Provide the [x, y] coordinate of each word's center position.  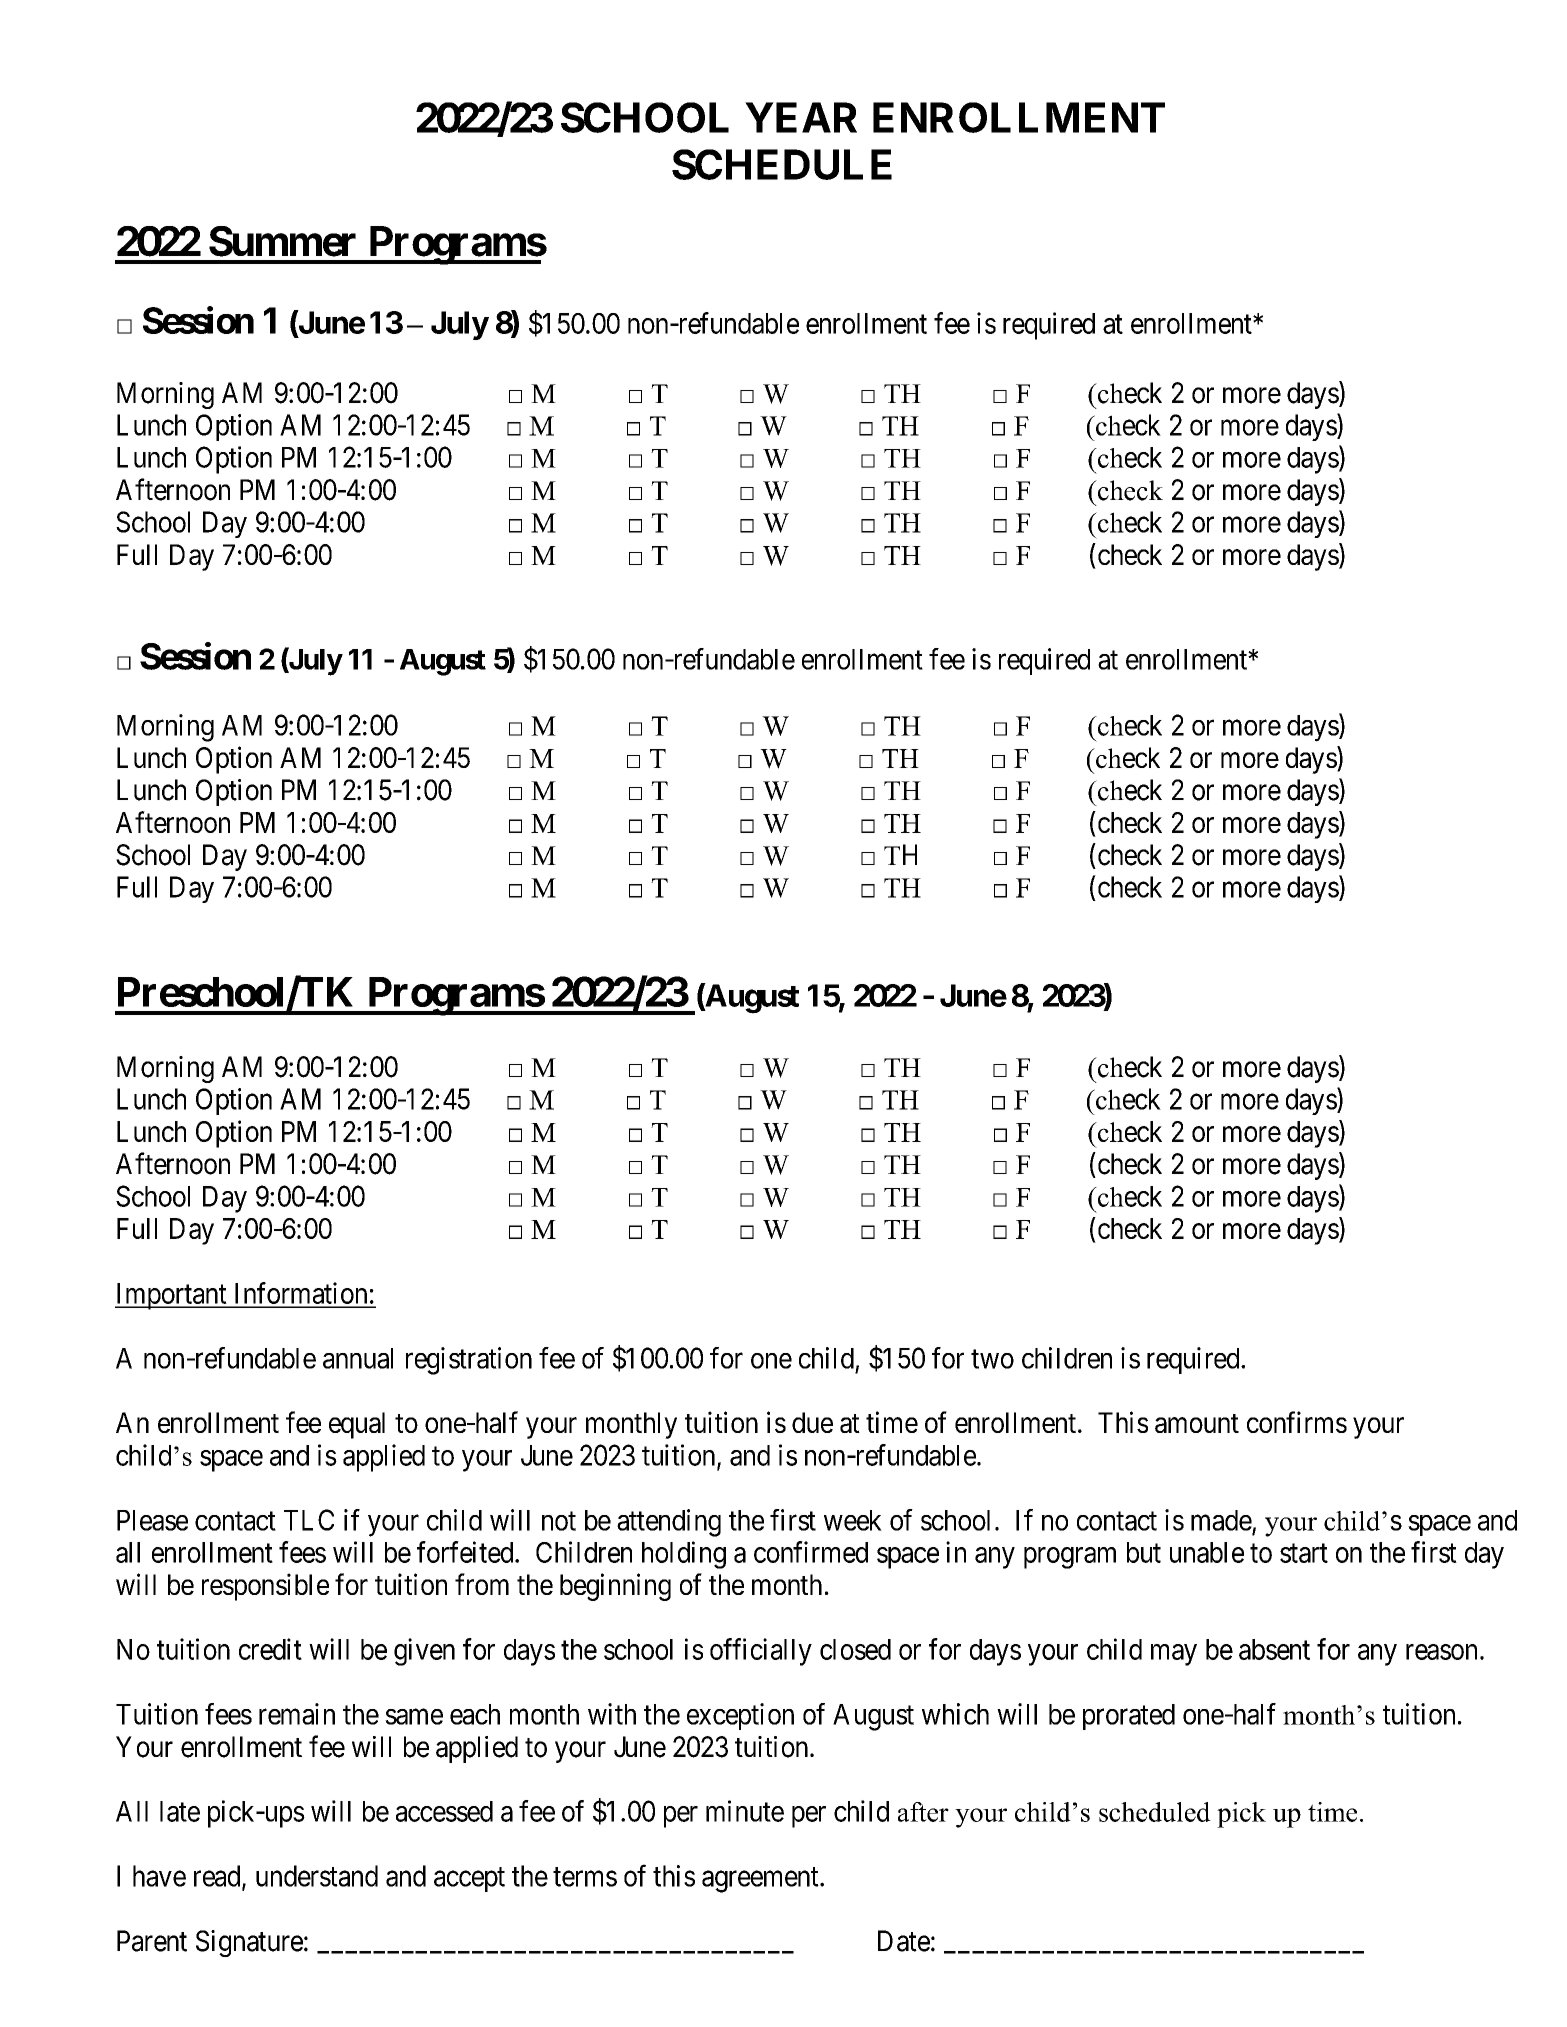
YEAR [801, 117]
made [1221, 1520]
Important [172, 1296]
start [1304, 1553]
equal [357, 1425]
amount [1197, 1423]
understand [317, 1876]
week [853, 1520]
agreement [761, 1880]
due [812, 1422]
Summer [282, 241]
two [992, 1359]
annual [358, 1358]
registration [469, 1361]
